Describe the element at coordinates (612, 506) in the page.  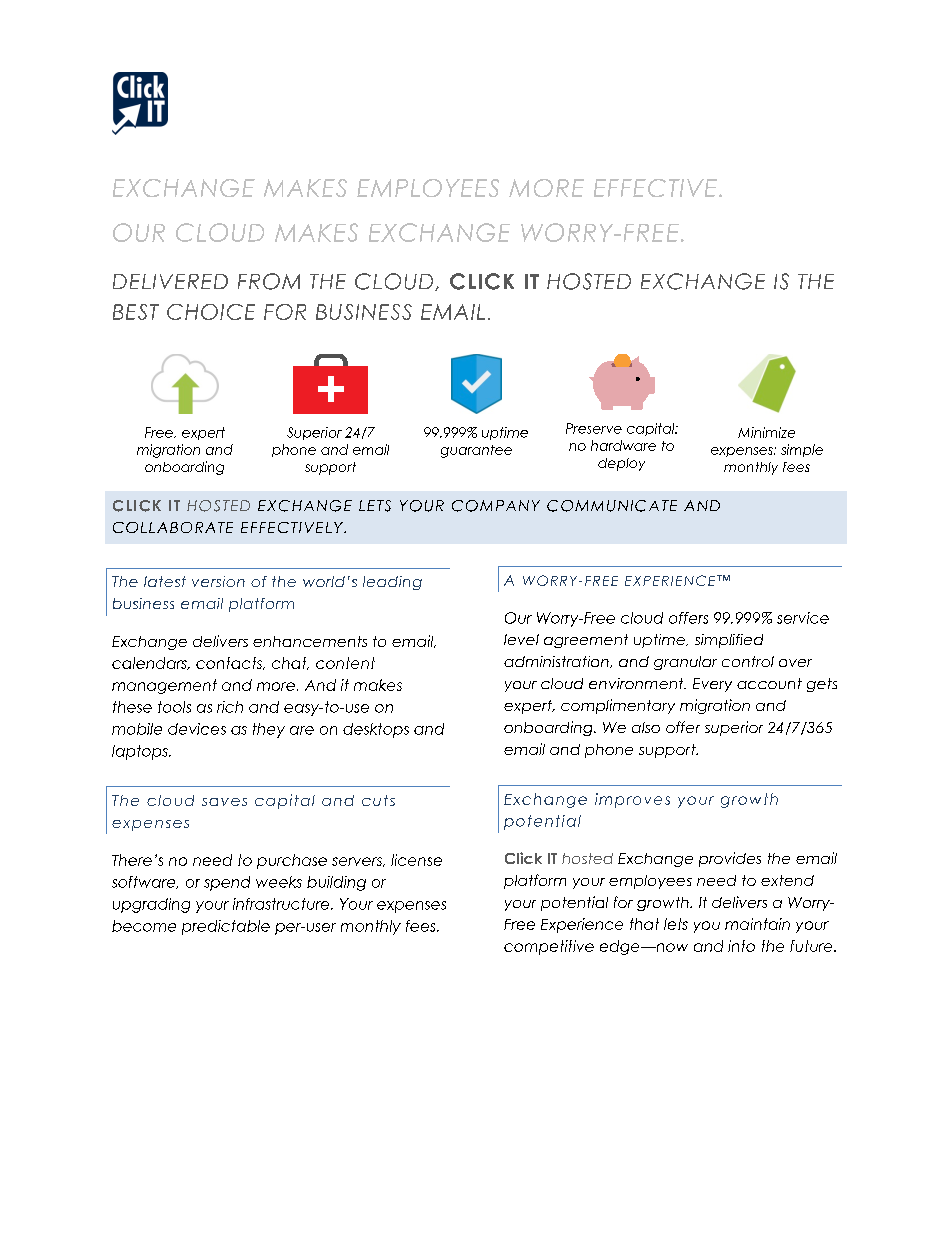
I see `COMMUNICATE` at that location.
